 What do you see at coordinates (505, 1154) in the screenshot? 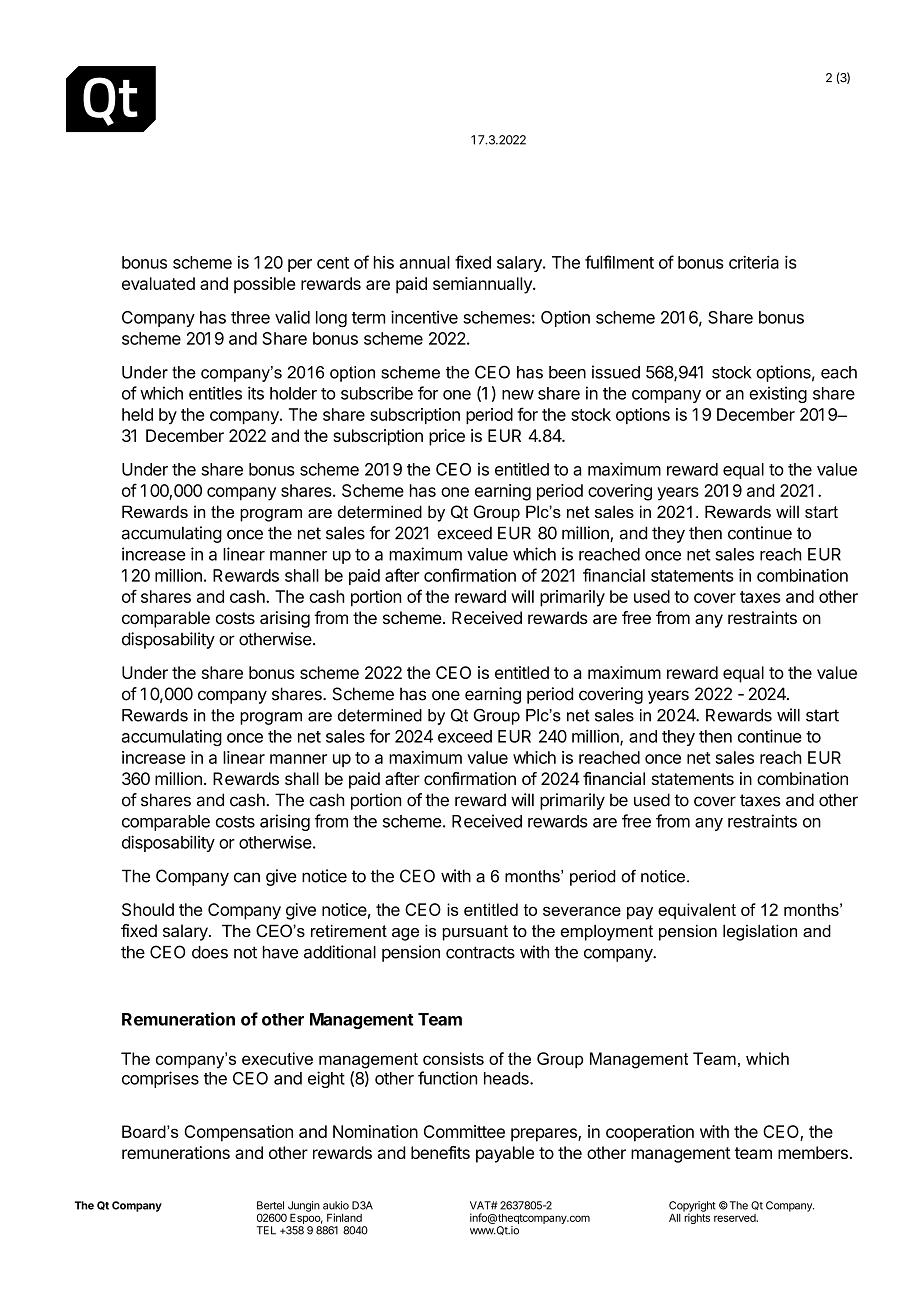
I see `payable` at bounding box center [505, 1154].
